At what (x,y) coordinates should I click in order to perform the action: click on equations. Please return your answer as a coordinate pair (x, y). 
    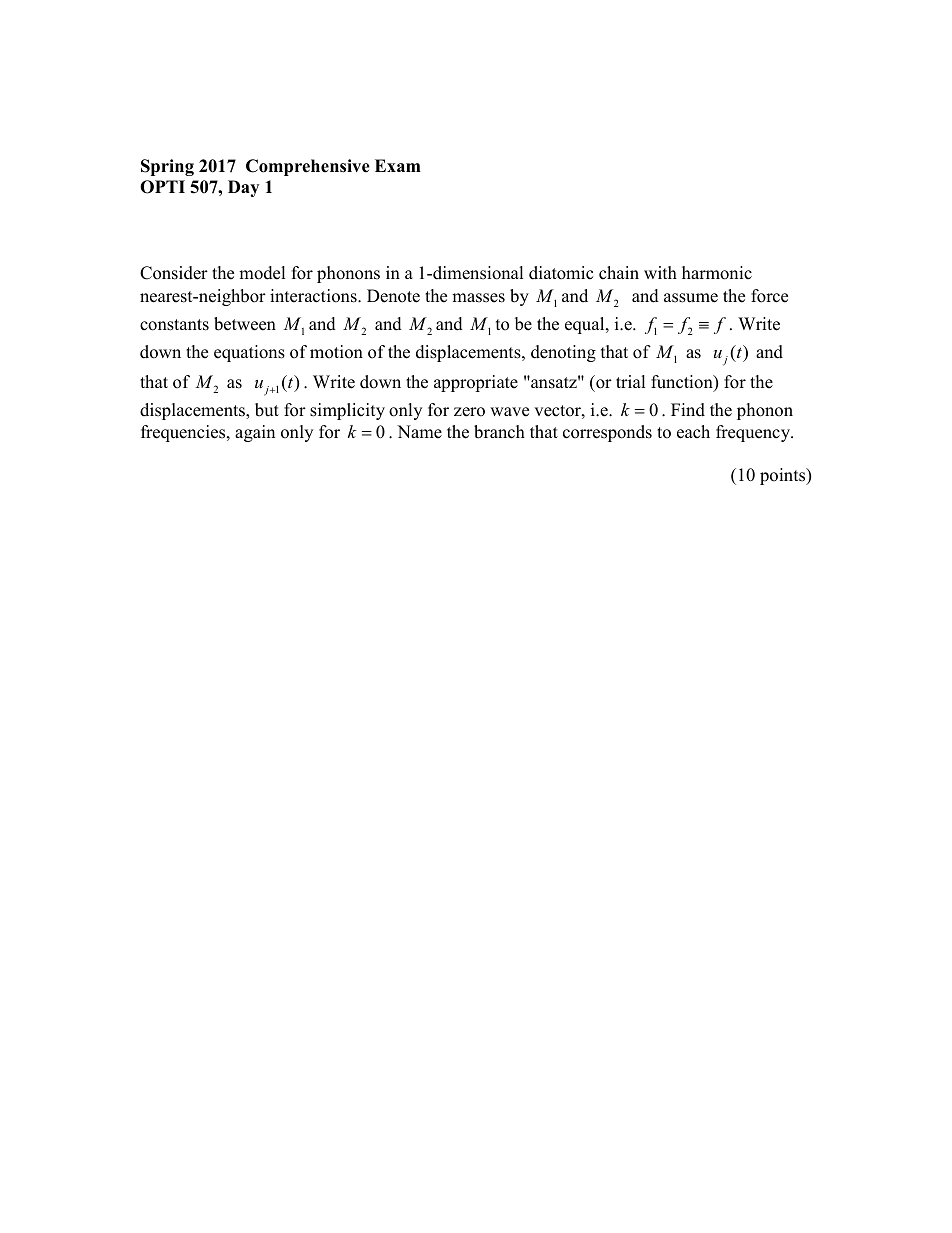
    Looking at the image, I should click on (249, 353).
